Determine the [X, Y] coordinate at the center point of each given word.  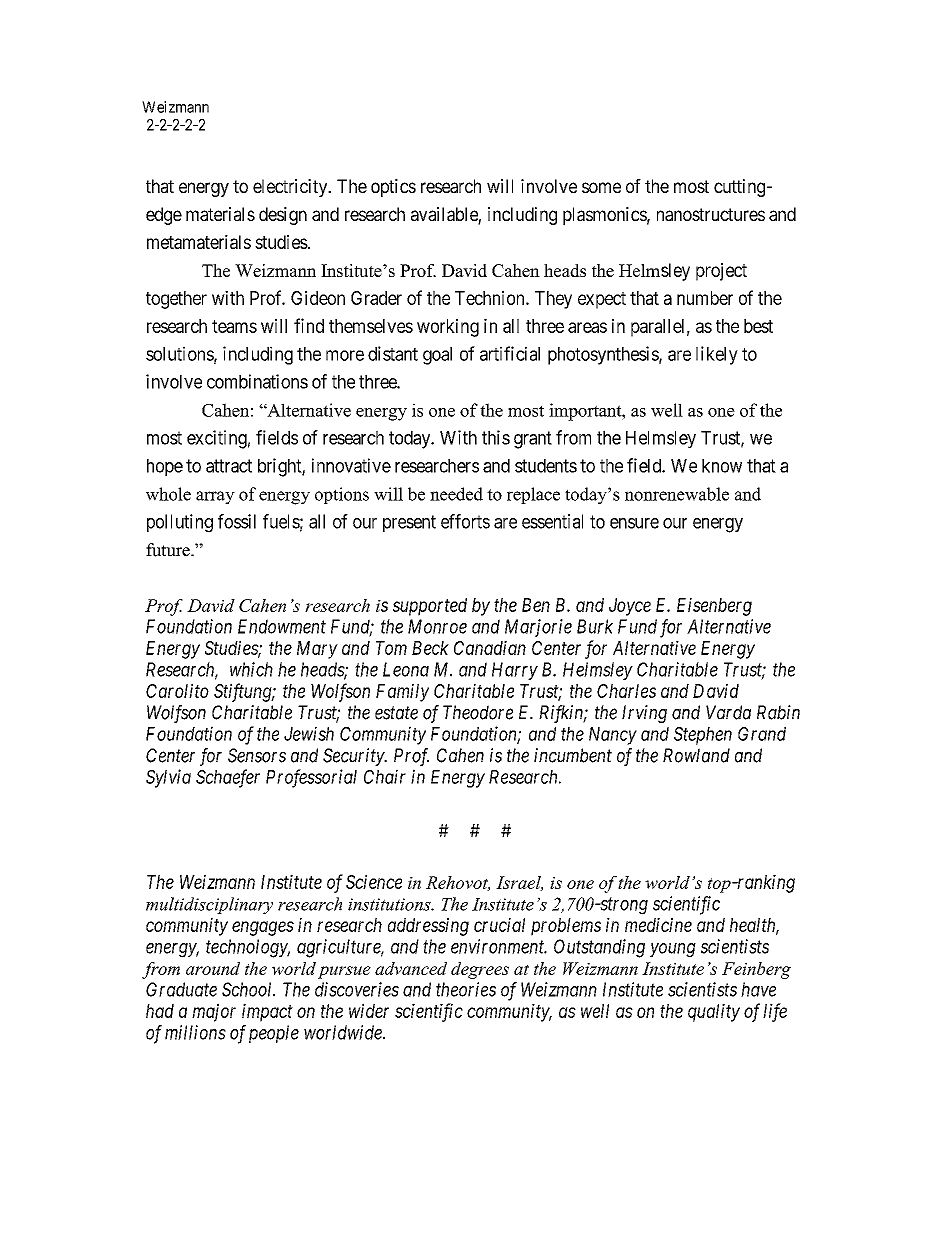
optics [393, 188]
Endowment [282, 626]
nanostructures [711, 214]
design [283, 216]
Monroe [437, 626]
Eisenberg [714, 606]
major [214, 1012]
